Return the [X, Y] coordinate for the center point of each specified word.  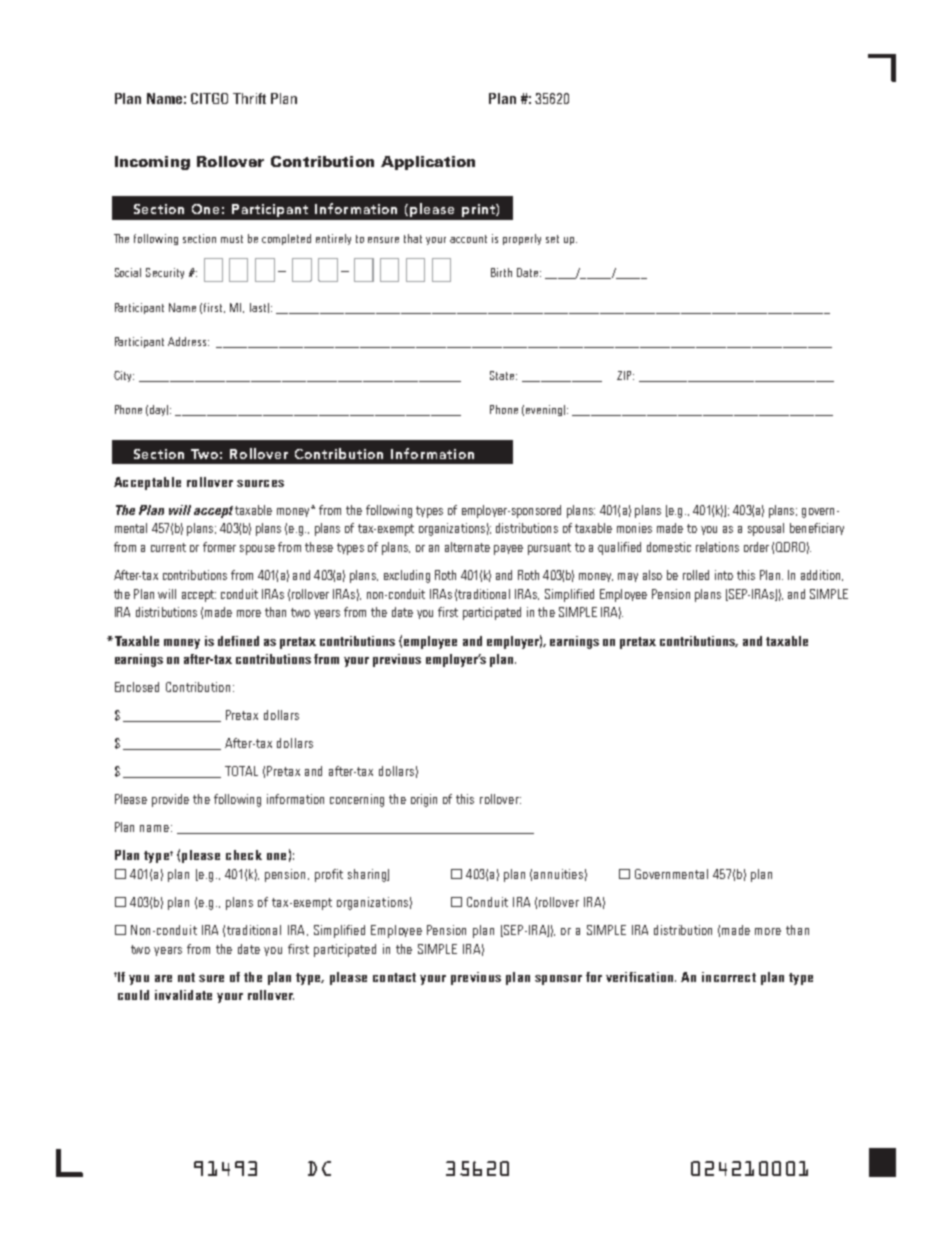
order [756, 547]
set [552, 239]
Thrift [249, 98]
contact [394, 977]
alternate [467, 547]
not [186, 977]
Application [428, 163]
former [219, 547]
